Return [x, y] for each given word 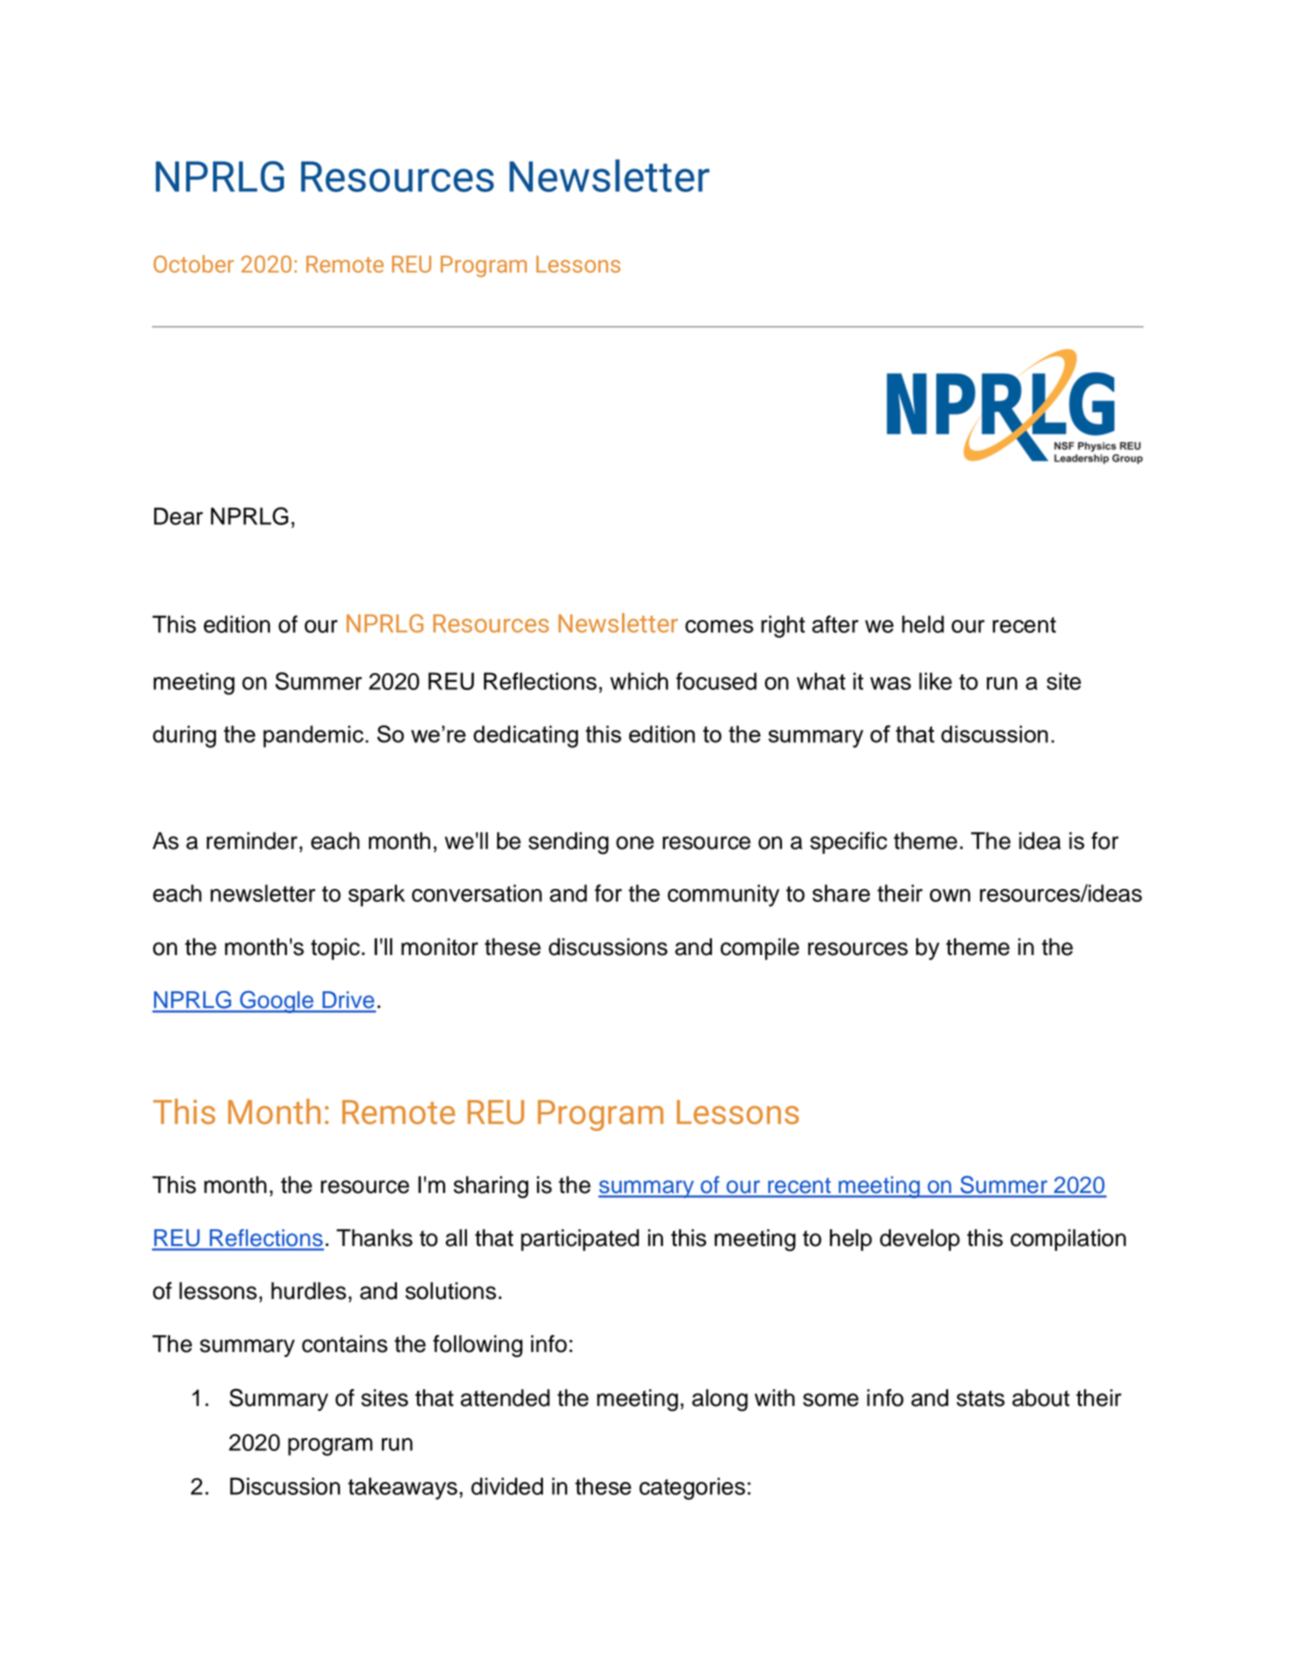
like [935, 681]
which [639, 681]
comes [719, 626]
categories [693, 1488]
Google [277, 1002]
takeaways [404, 1488]
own [950, 895]
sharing [491, 1187]
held [923, 624]
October [194, 264]
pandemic [314, 736]
